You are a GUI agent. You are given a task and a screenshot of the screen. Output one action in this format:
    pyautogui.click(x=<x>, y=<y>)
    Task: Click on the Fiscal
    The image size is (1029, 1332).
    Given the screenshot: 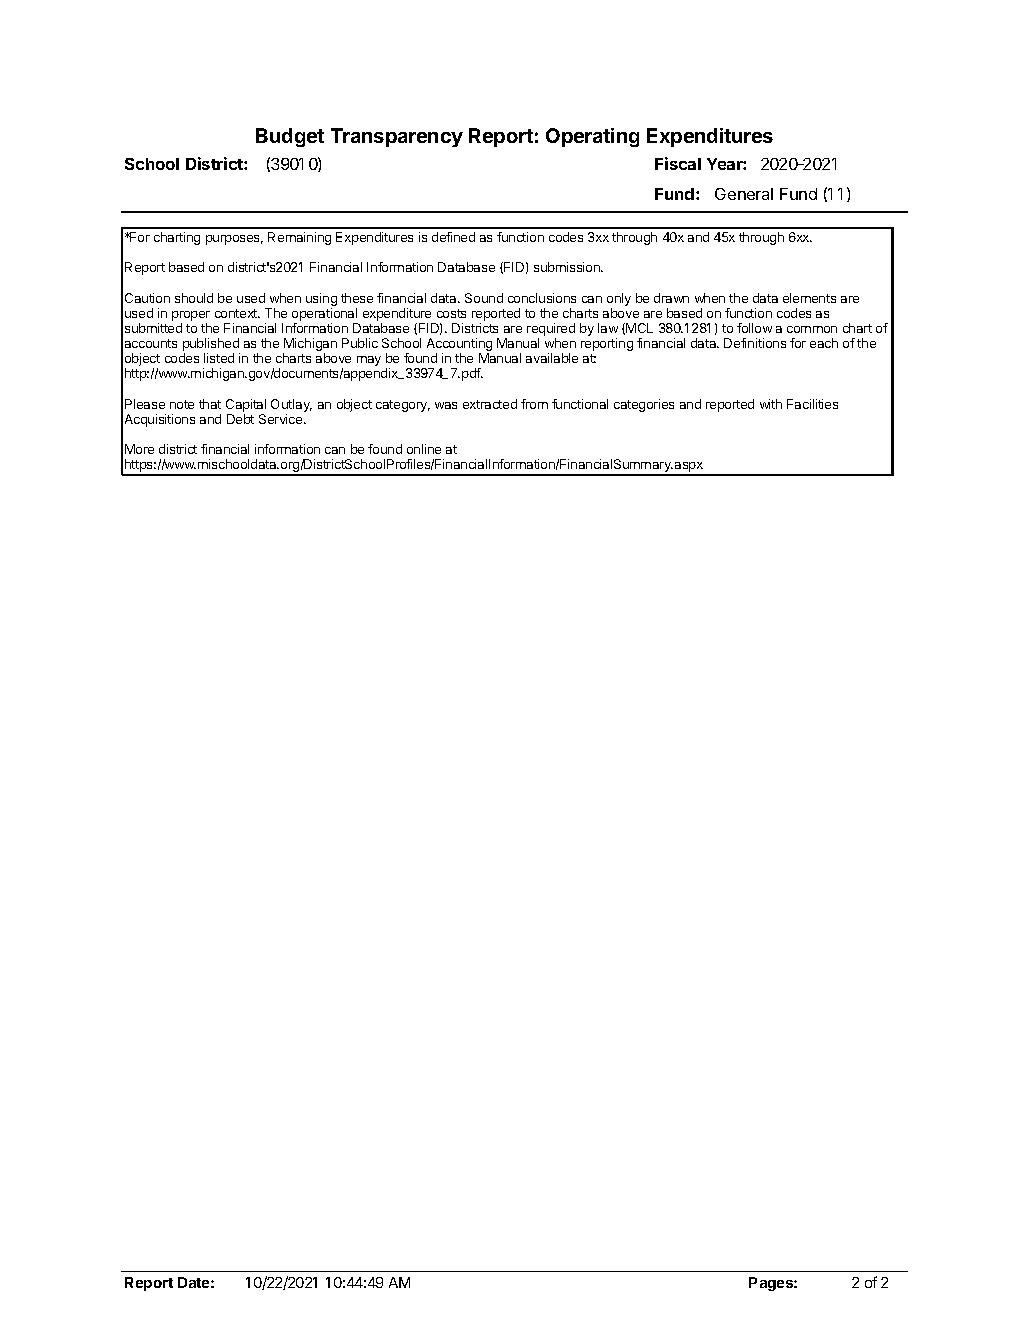 What is the action you would take?
    pyautogui.click(x=678, y=163)
